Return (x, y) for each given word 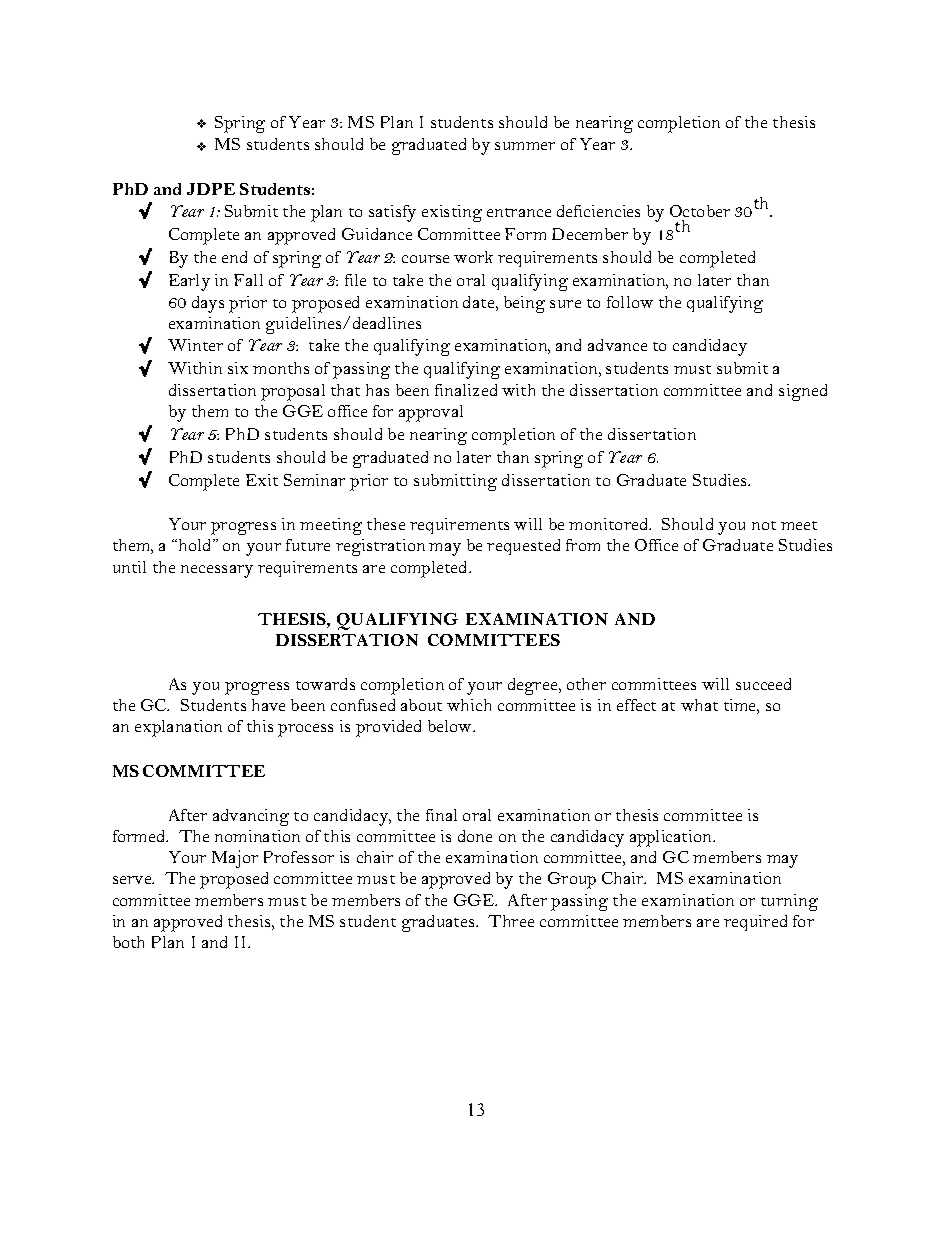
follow (630, 302)
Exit (262, 480)
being (524, 304)
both (128, 942)
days (208, 304)
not (764, 525)
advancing (251, 817)
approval (431, 413)
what (699, 705)
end (234, 257)
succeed (763, 684)
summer (525, 146)
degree (534, 686)
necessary (217, 571)
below (451, 726)
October (700, 211)
